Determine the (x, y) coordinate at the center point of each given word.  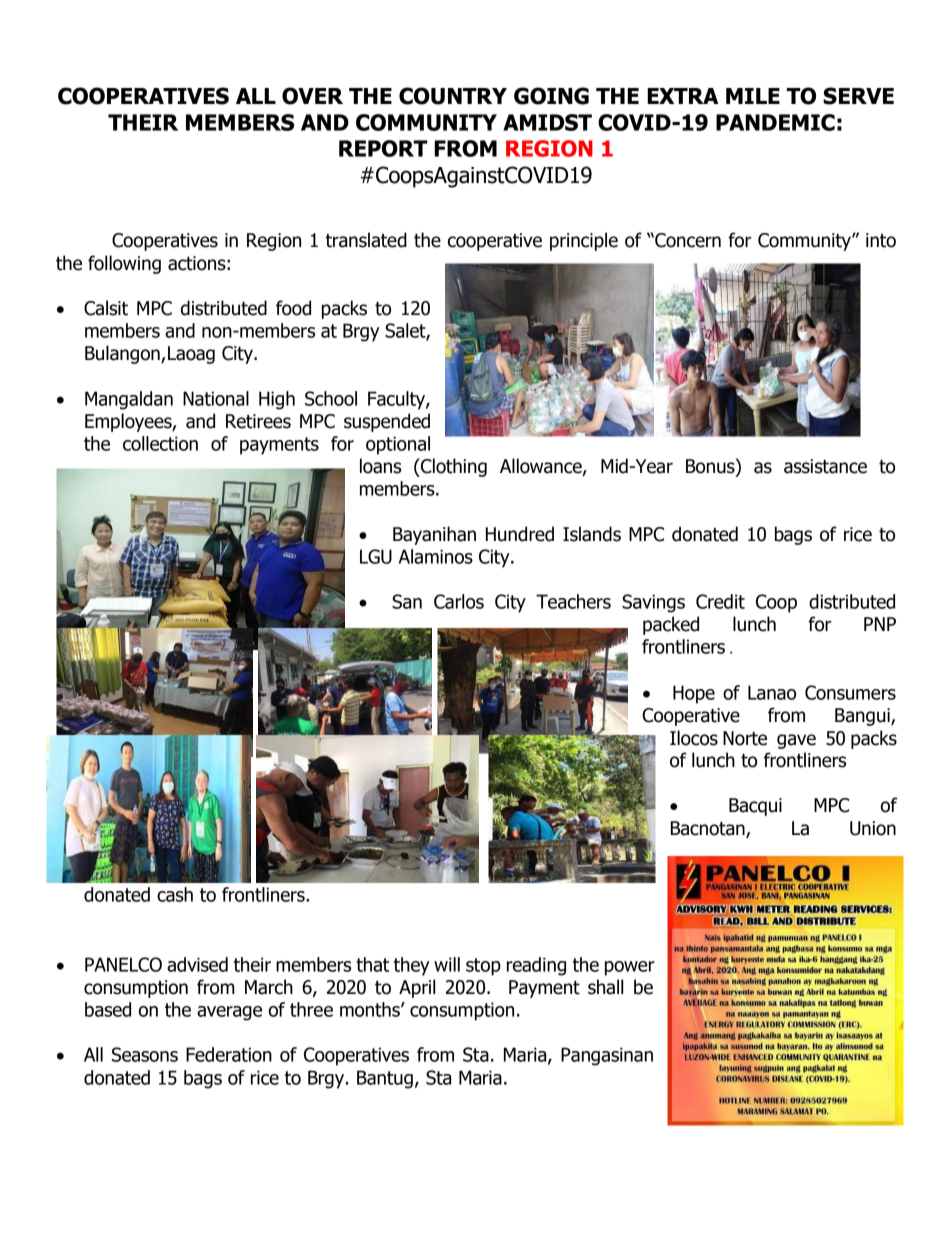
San (407, 601)
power (630, 968)
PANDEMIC (775, 122)
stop (483, 967)
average (229, 1013)
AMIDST (547, 122)
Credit (720, 601)
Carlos (459, 601)
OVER (312, 96)
